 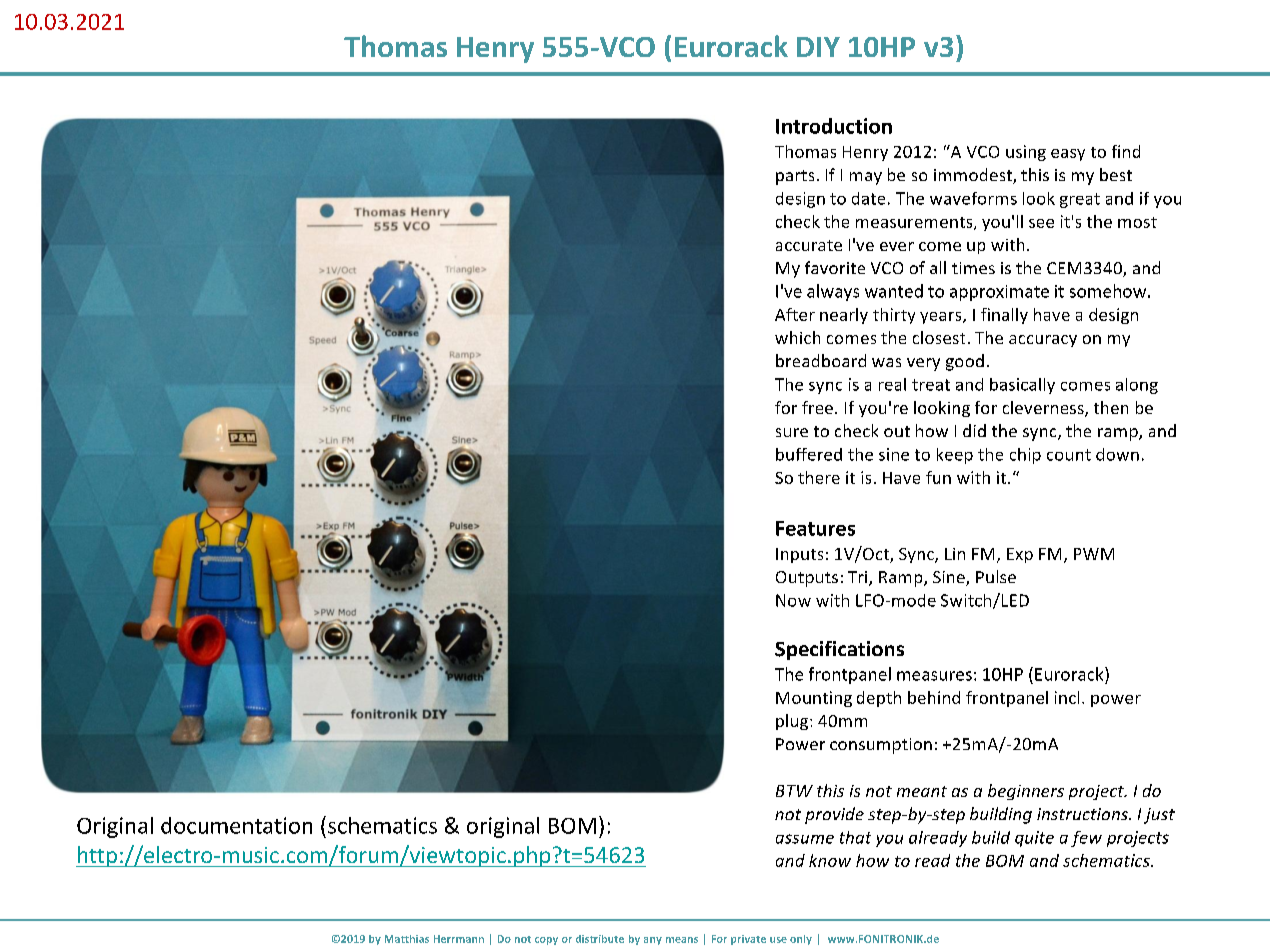 I want to click on accuracy, so click(x=1043, y=341).
